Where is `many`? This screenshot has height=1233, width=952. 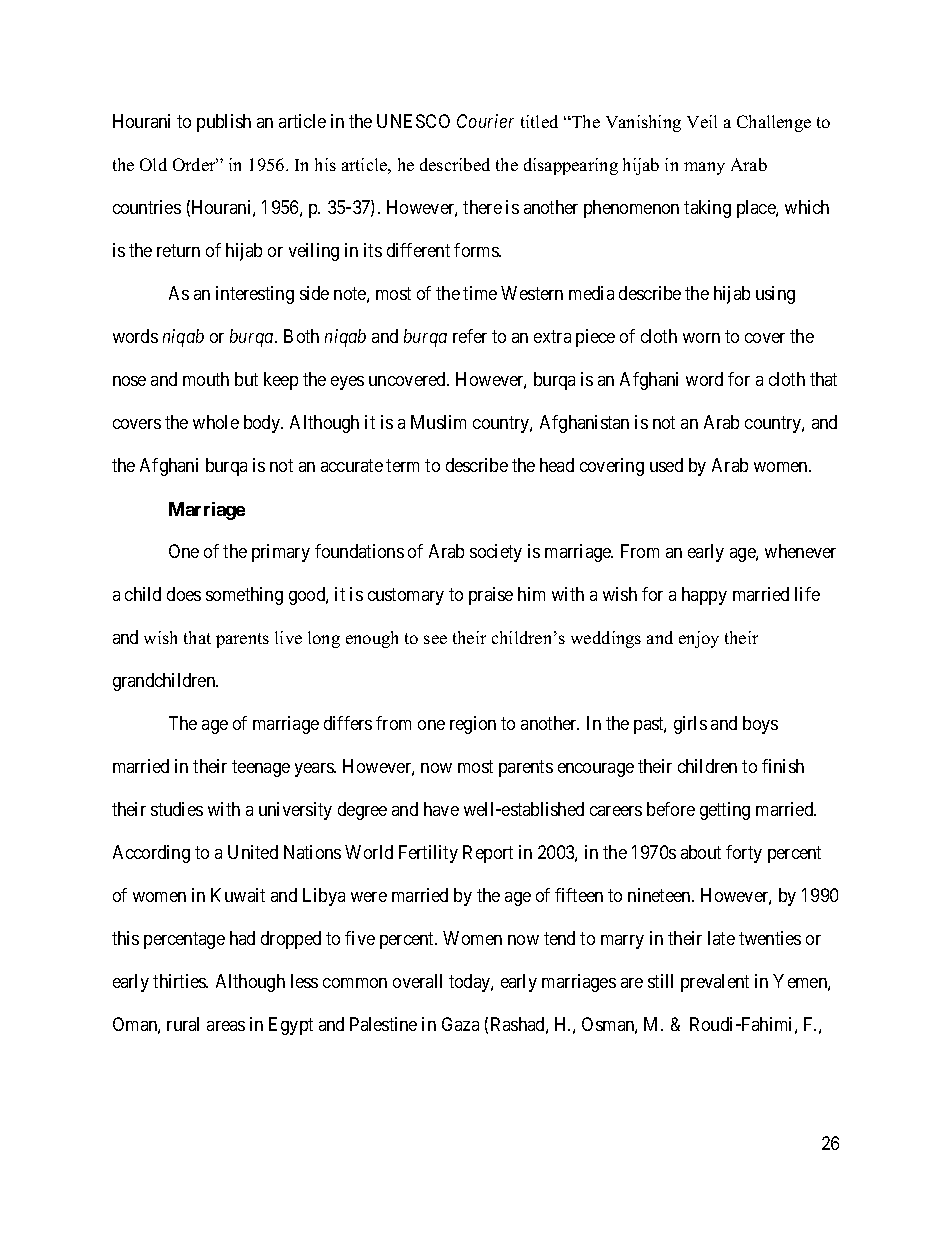
many is located at coordinates (704, 168).
